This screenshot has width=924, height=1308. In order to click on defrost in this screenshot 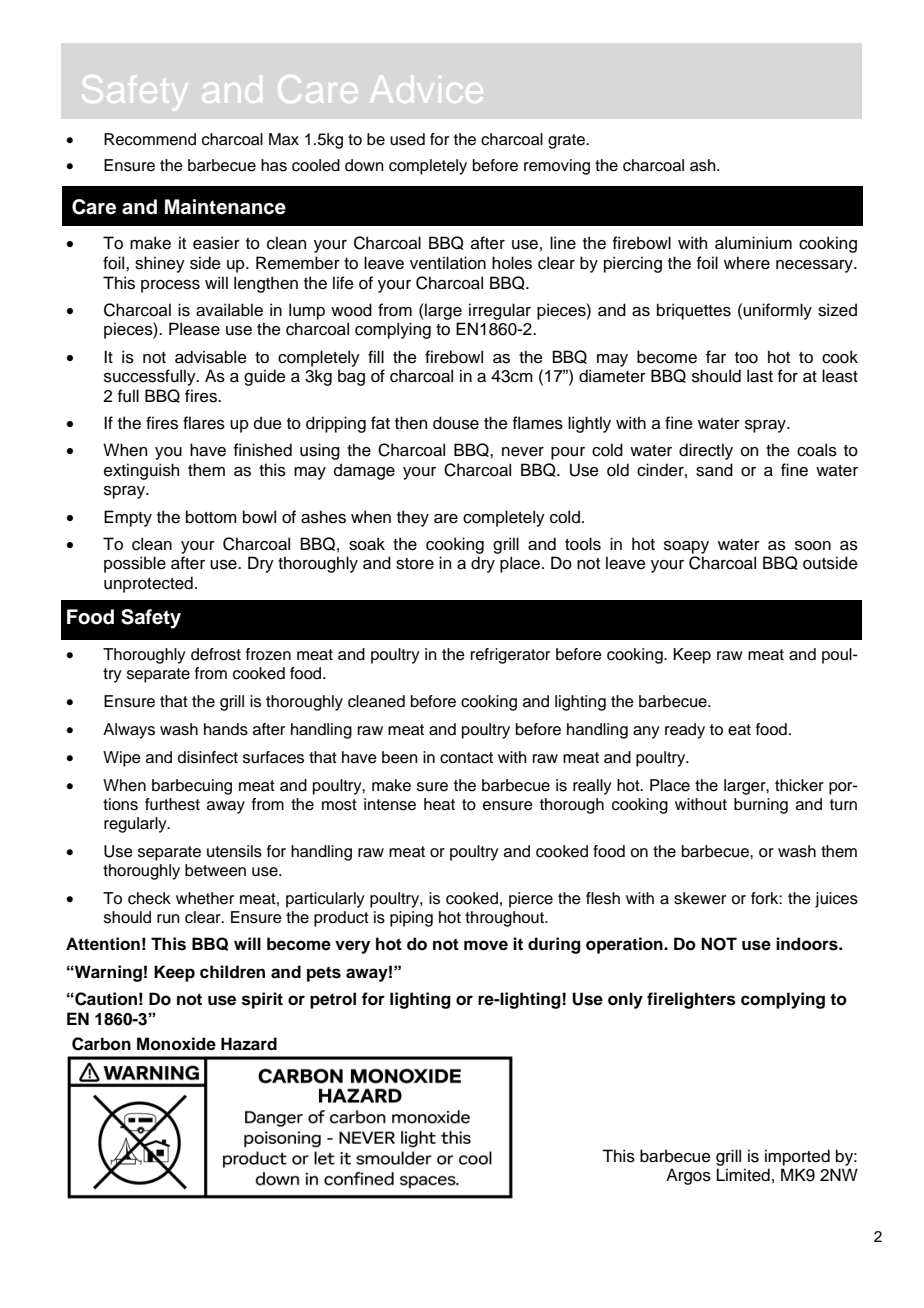, I will do `click(216, 654)`.
